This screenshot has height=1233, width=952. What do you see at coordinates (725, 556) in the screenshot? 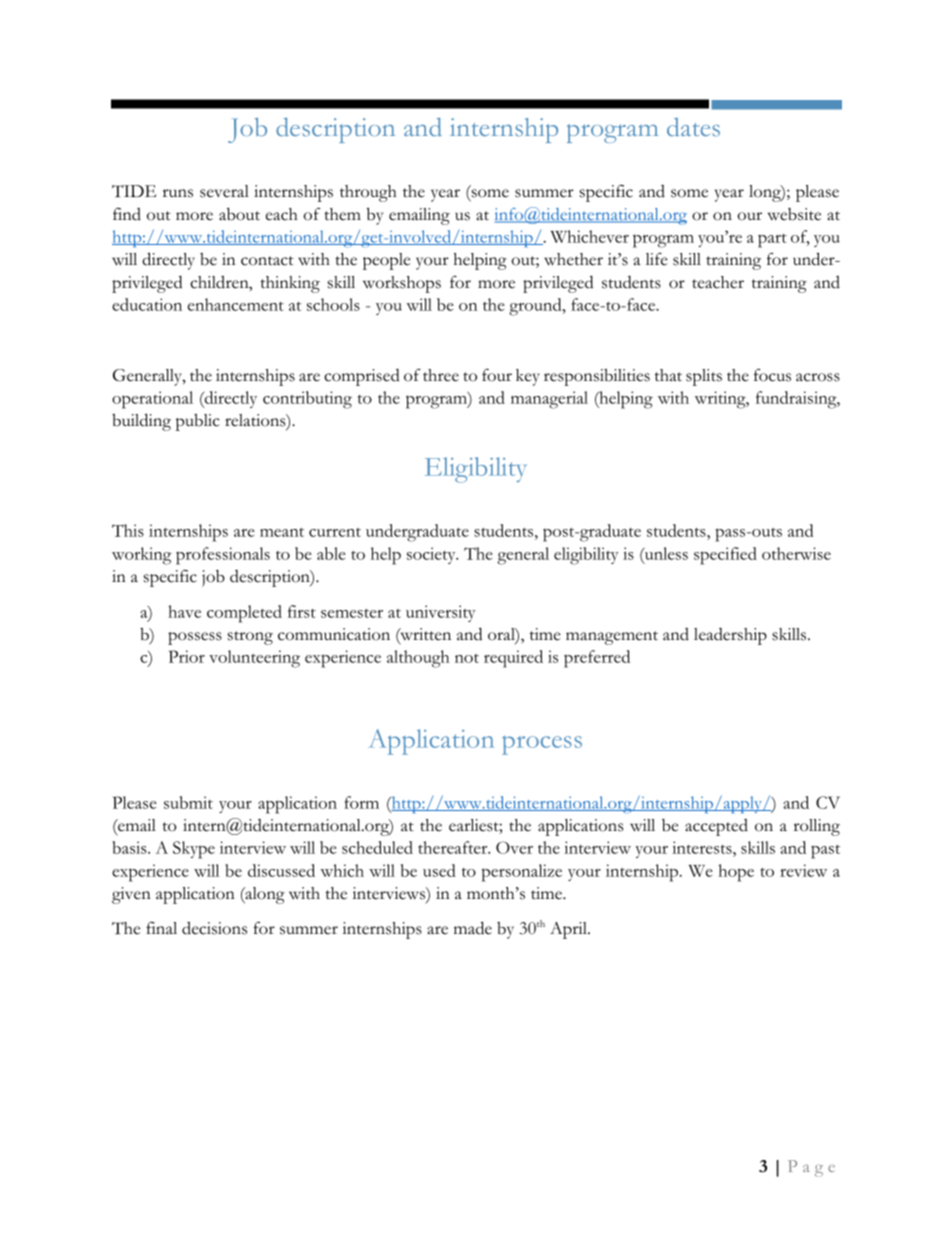
I see `specified` at bounding box center [725, 556].
